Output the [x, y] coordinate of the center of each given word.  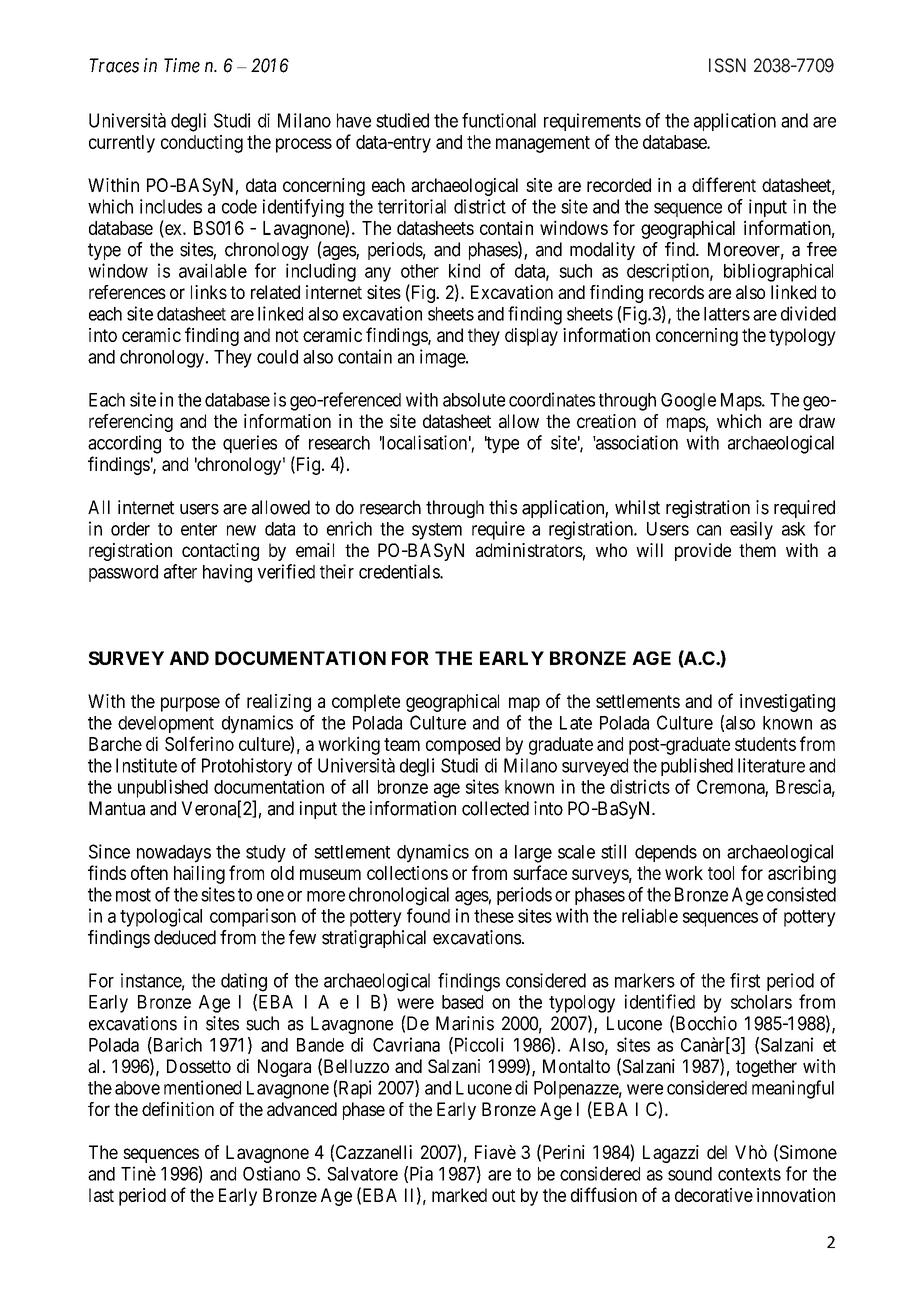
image [443, 358]
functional [499, 120]
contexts [749, 1174]
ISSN [727, 65]
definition [178, 1109]
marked [459, 1195]
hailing [199, 875]
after [180, 571]
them [757, 550]
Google [688, 402]
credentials [400, 571]
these [494, 916]
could [277, 357]
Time [182, 65]
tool [721, 873]
